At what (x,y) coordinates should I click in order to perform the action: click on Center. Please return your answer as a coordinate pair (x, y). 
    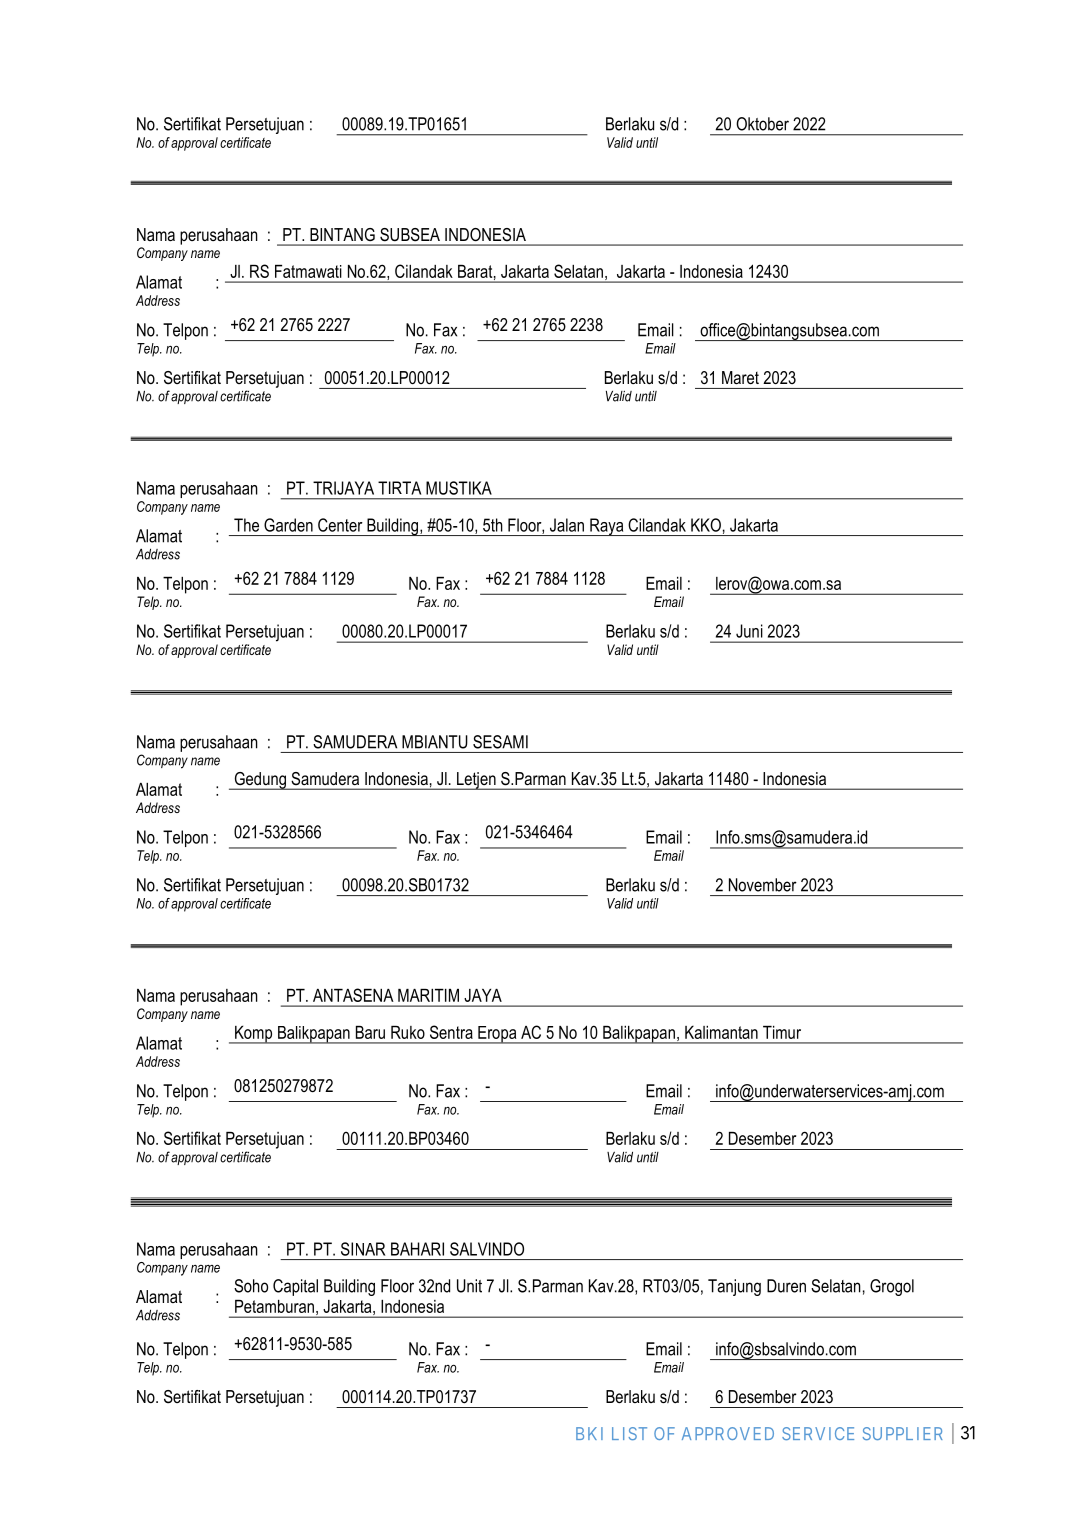
    Looking at the image, I should click on (340, 525).
